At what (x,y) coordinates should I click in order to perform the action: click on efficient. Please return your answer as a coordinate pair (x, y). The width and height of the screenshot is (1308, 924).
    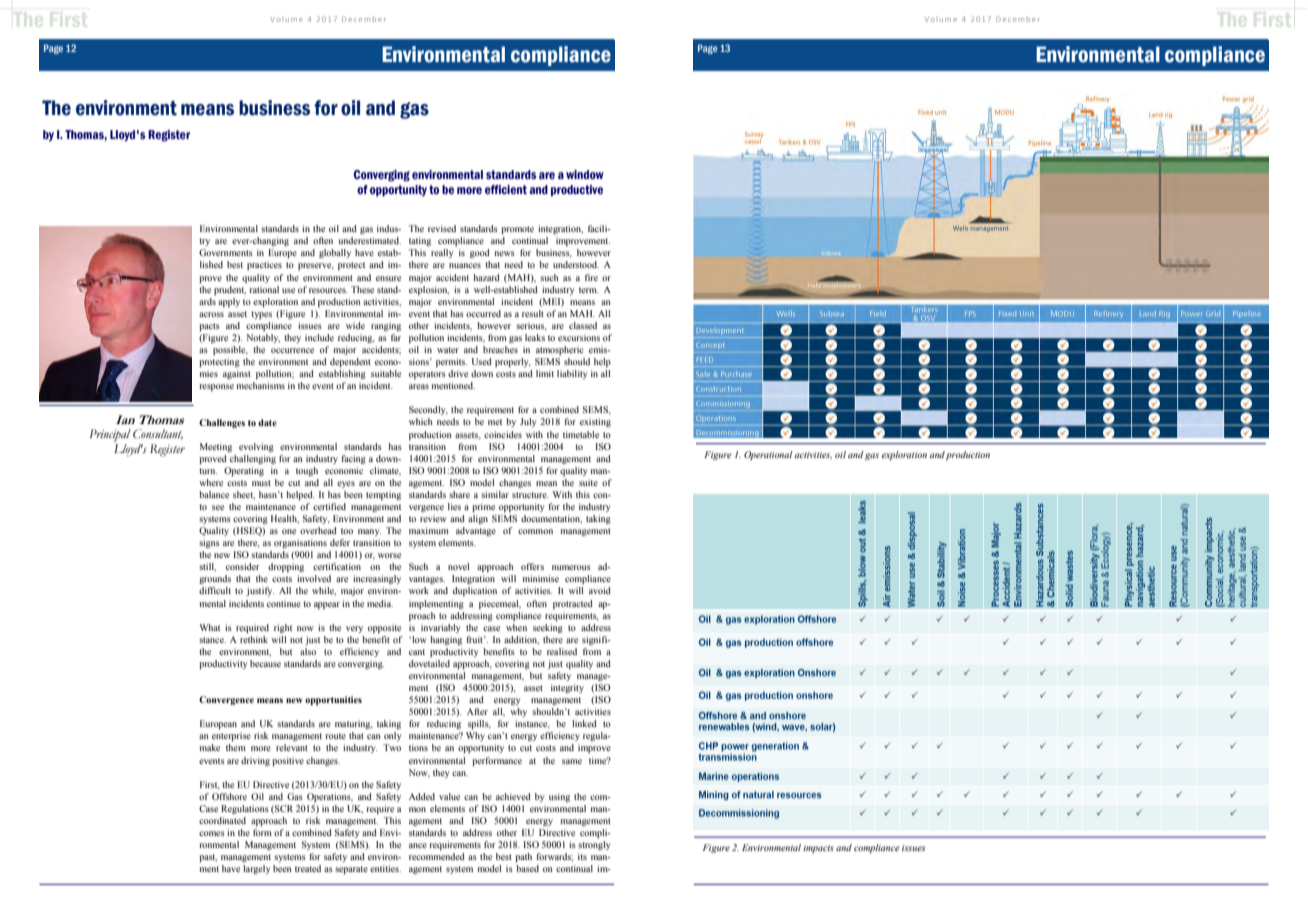
    Looking at the image, I should click on (506, 189).
